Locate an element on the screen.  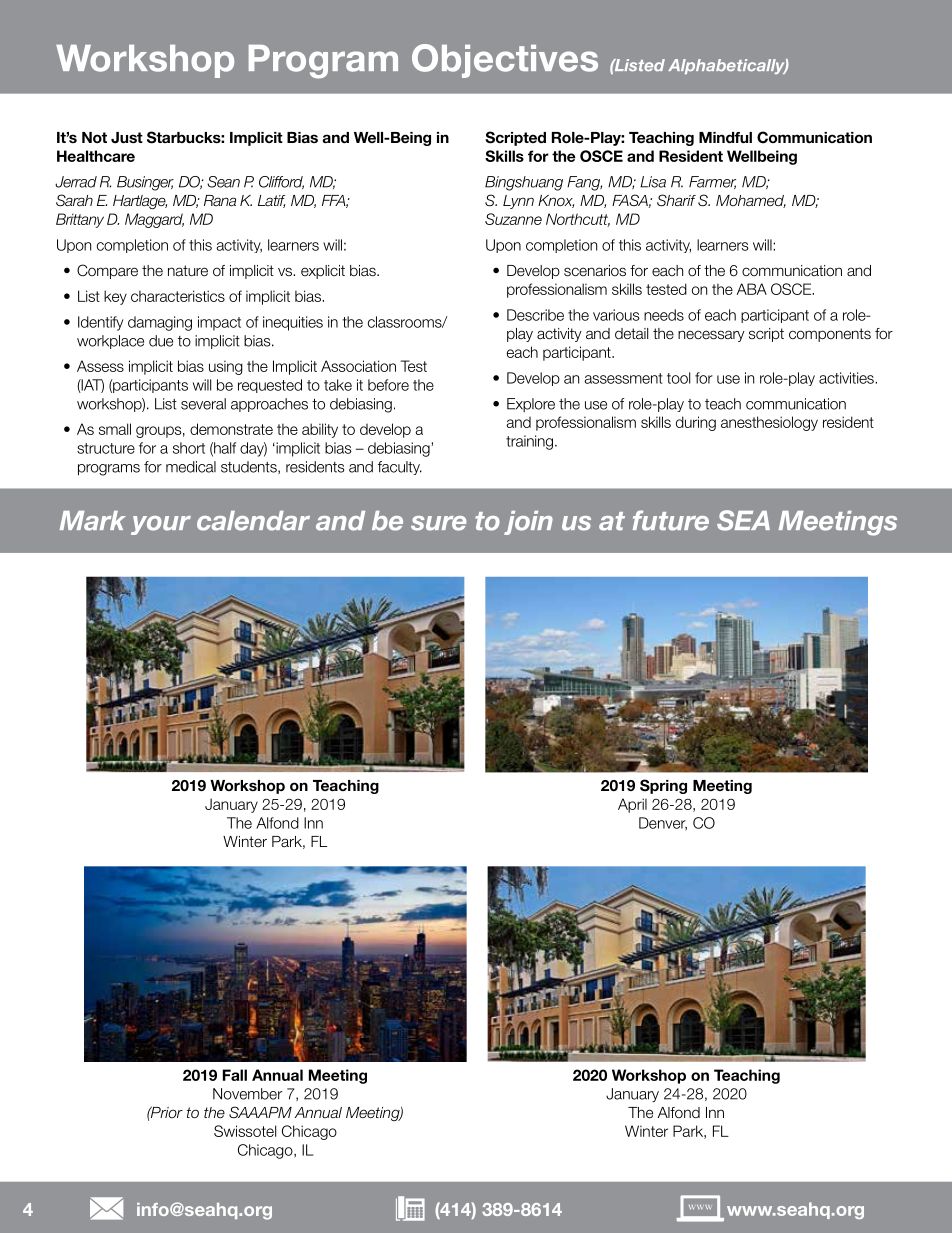
your is located at coordinates (161, 525).
